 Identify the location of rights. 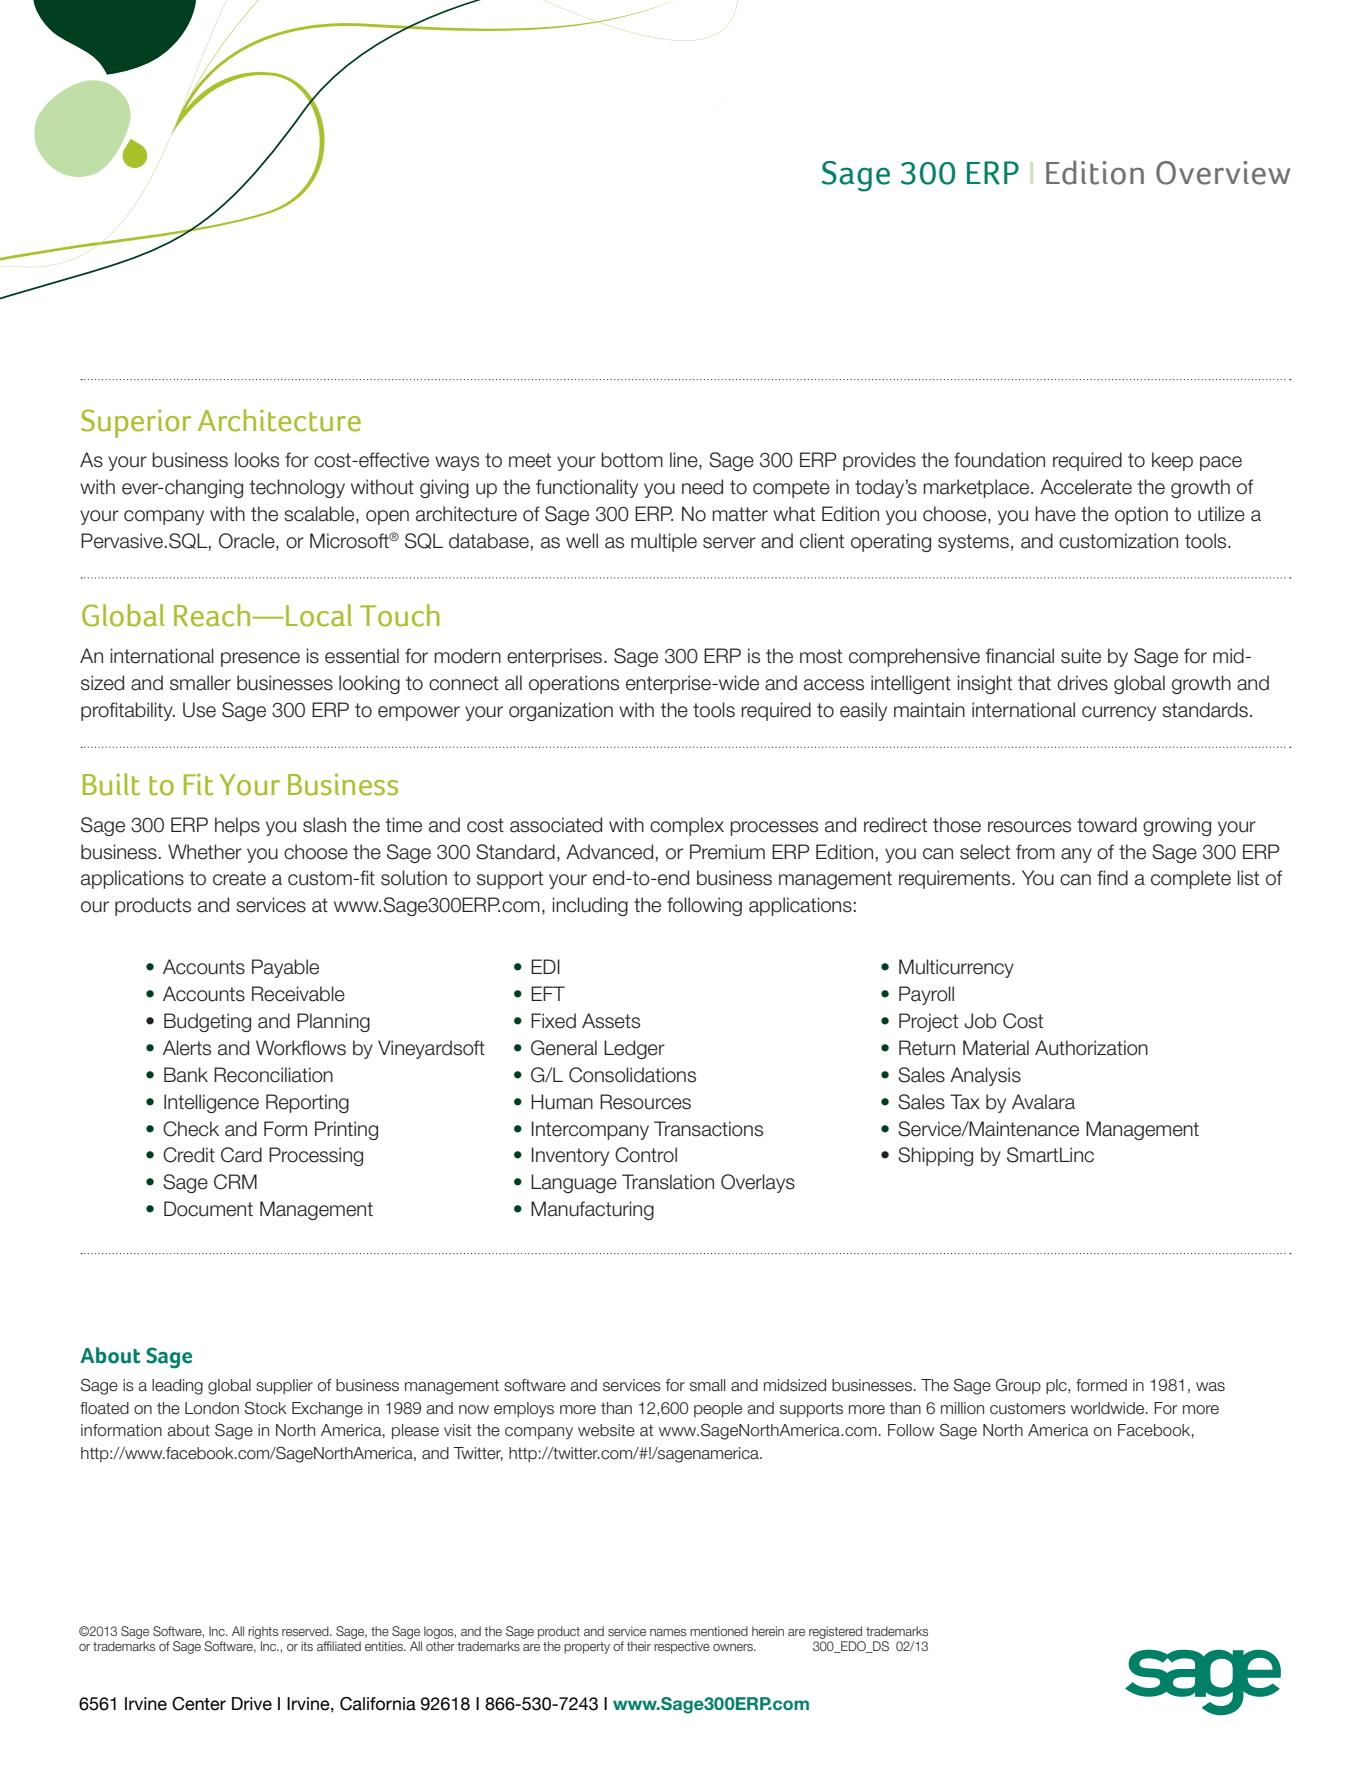
(263, 1632).
